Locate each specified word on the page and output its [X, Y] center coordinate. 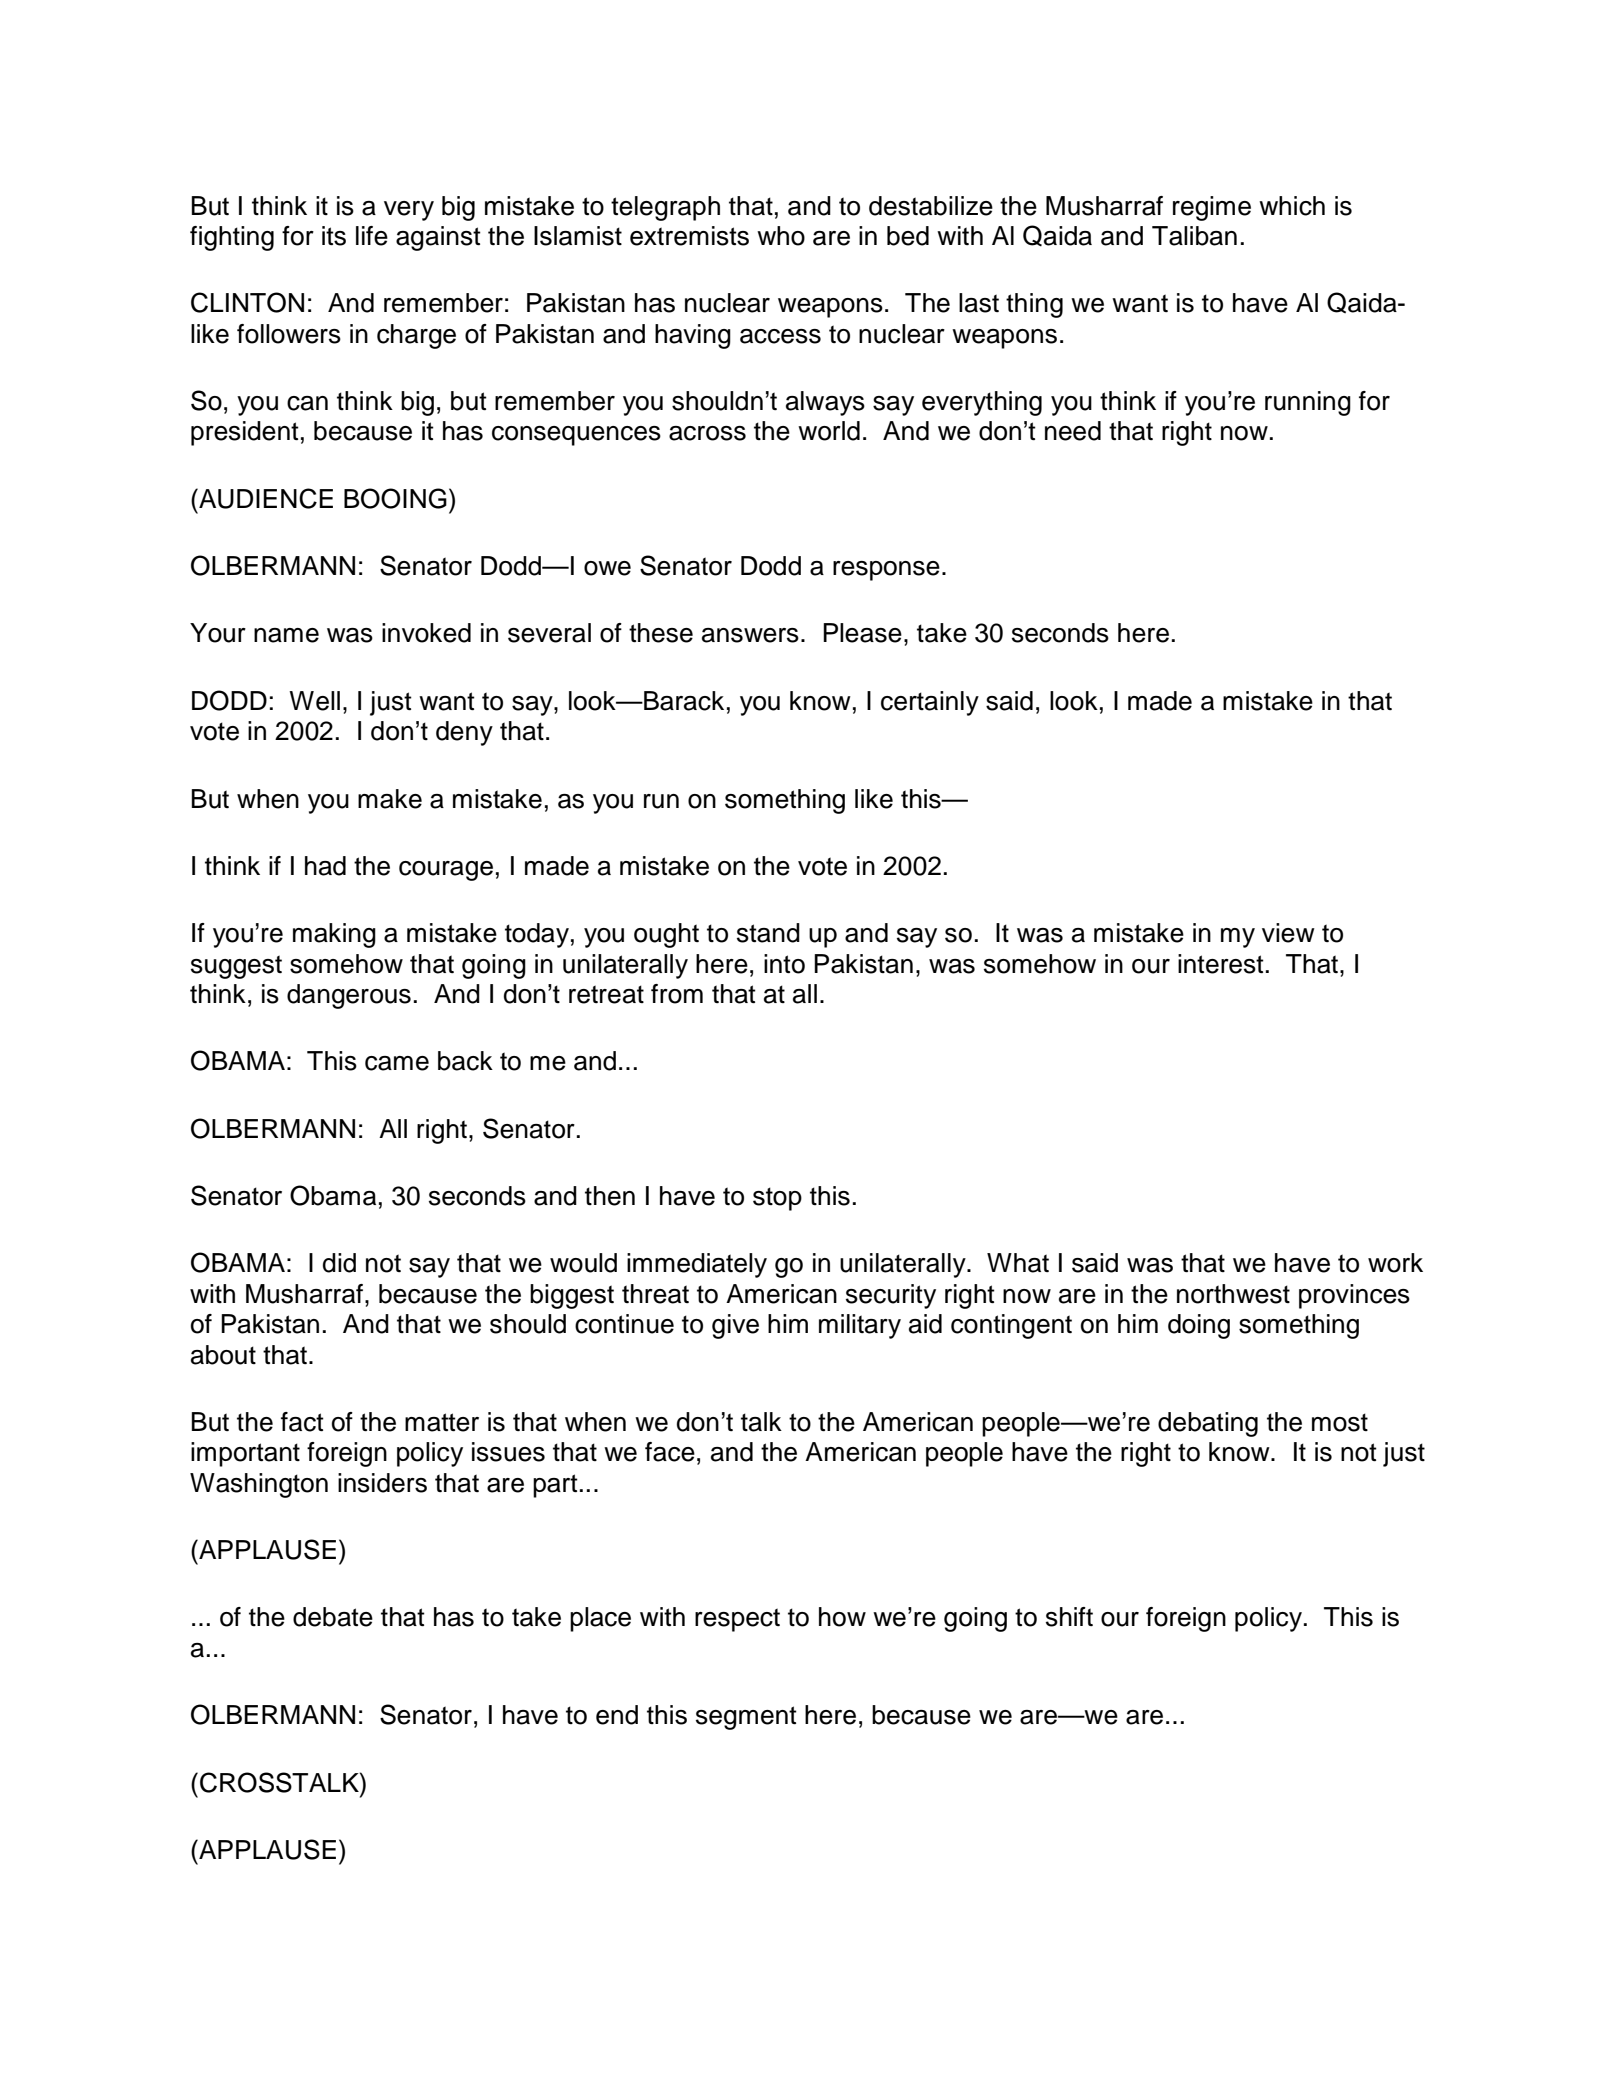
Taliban [1194, 236]
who [781, 236]
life [372, 236]
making [334, 935]
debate [333, 1617]
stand [768, 933]
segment [746, 1718]
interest [1221, 964]
